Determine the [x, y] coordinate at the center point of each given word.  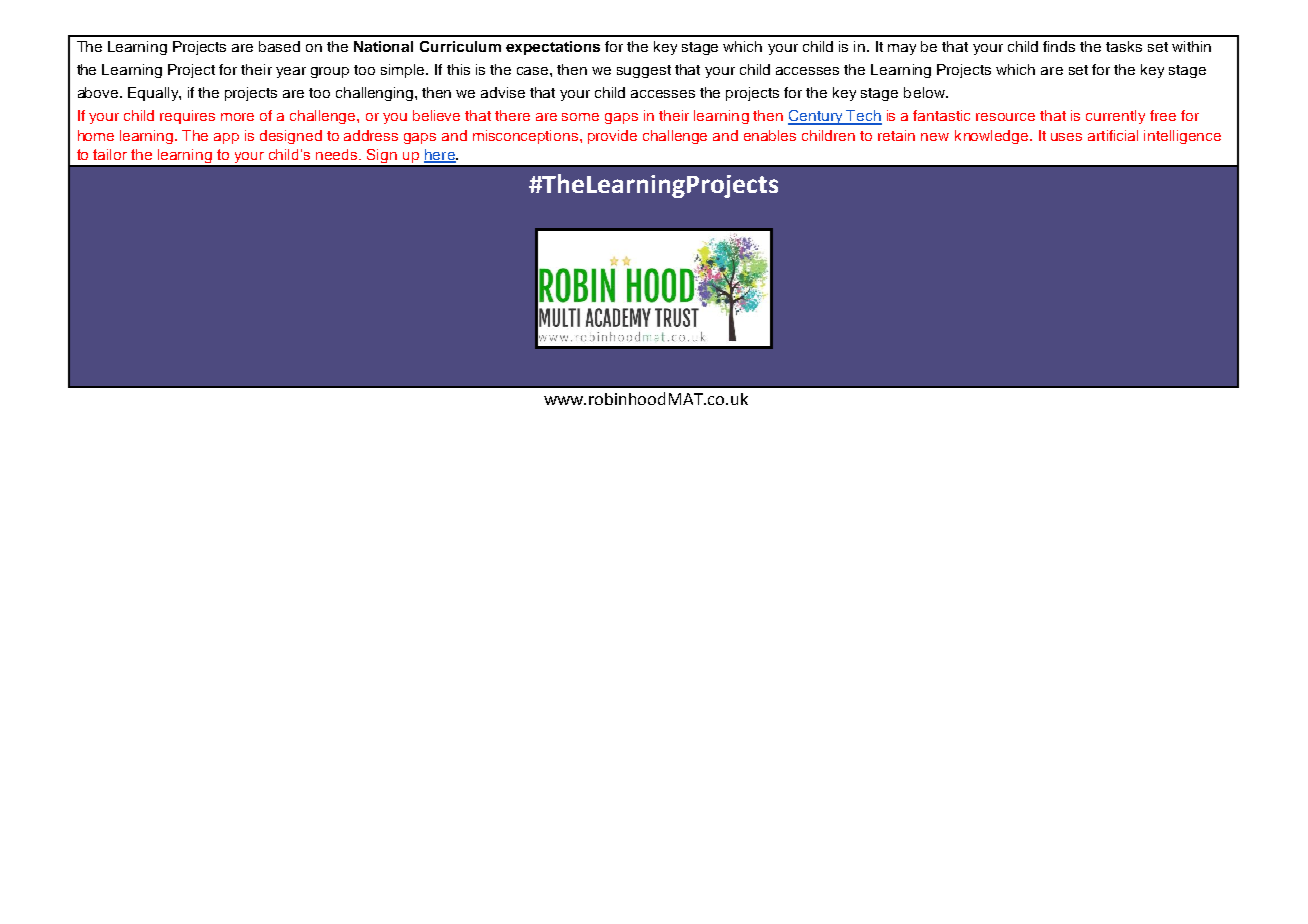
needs [338, 154]
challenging [376, 94]
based [279, 46]
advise [503, 92]
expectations [553, 48]
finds [1059, 46]
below [925, 92]
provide [612, 137]
